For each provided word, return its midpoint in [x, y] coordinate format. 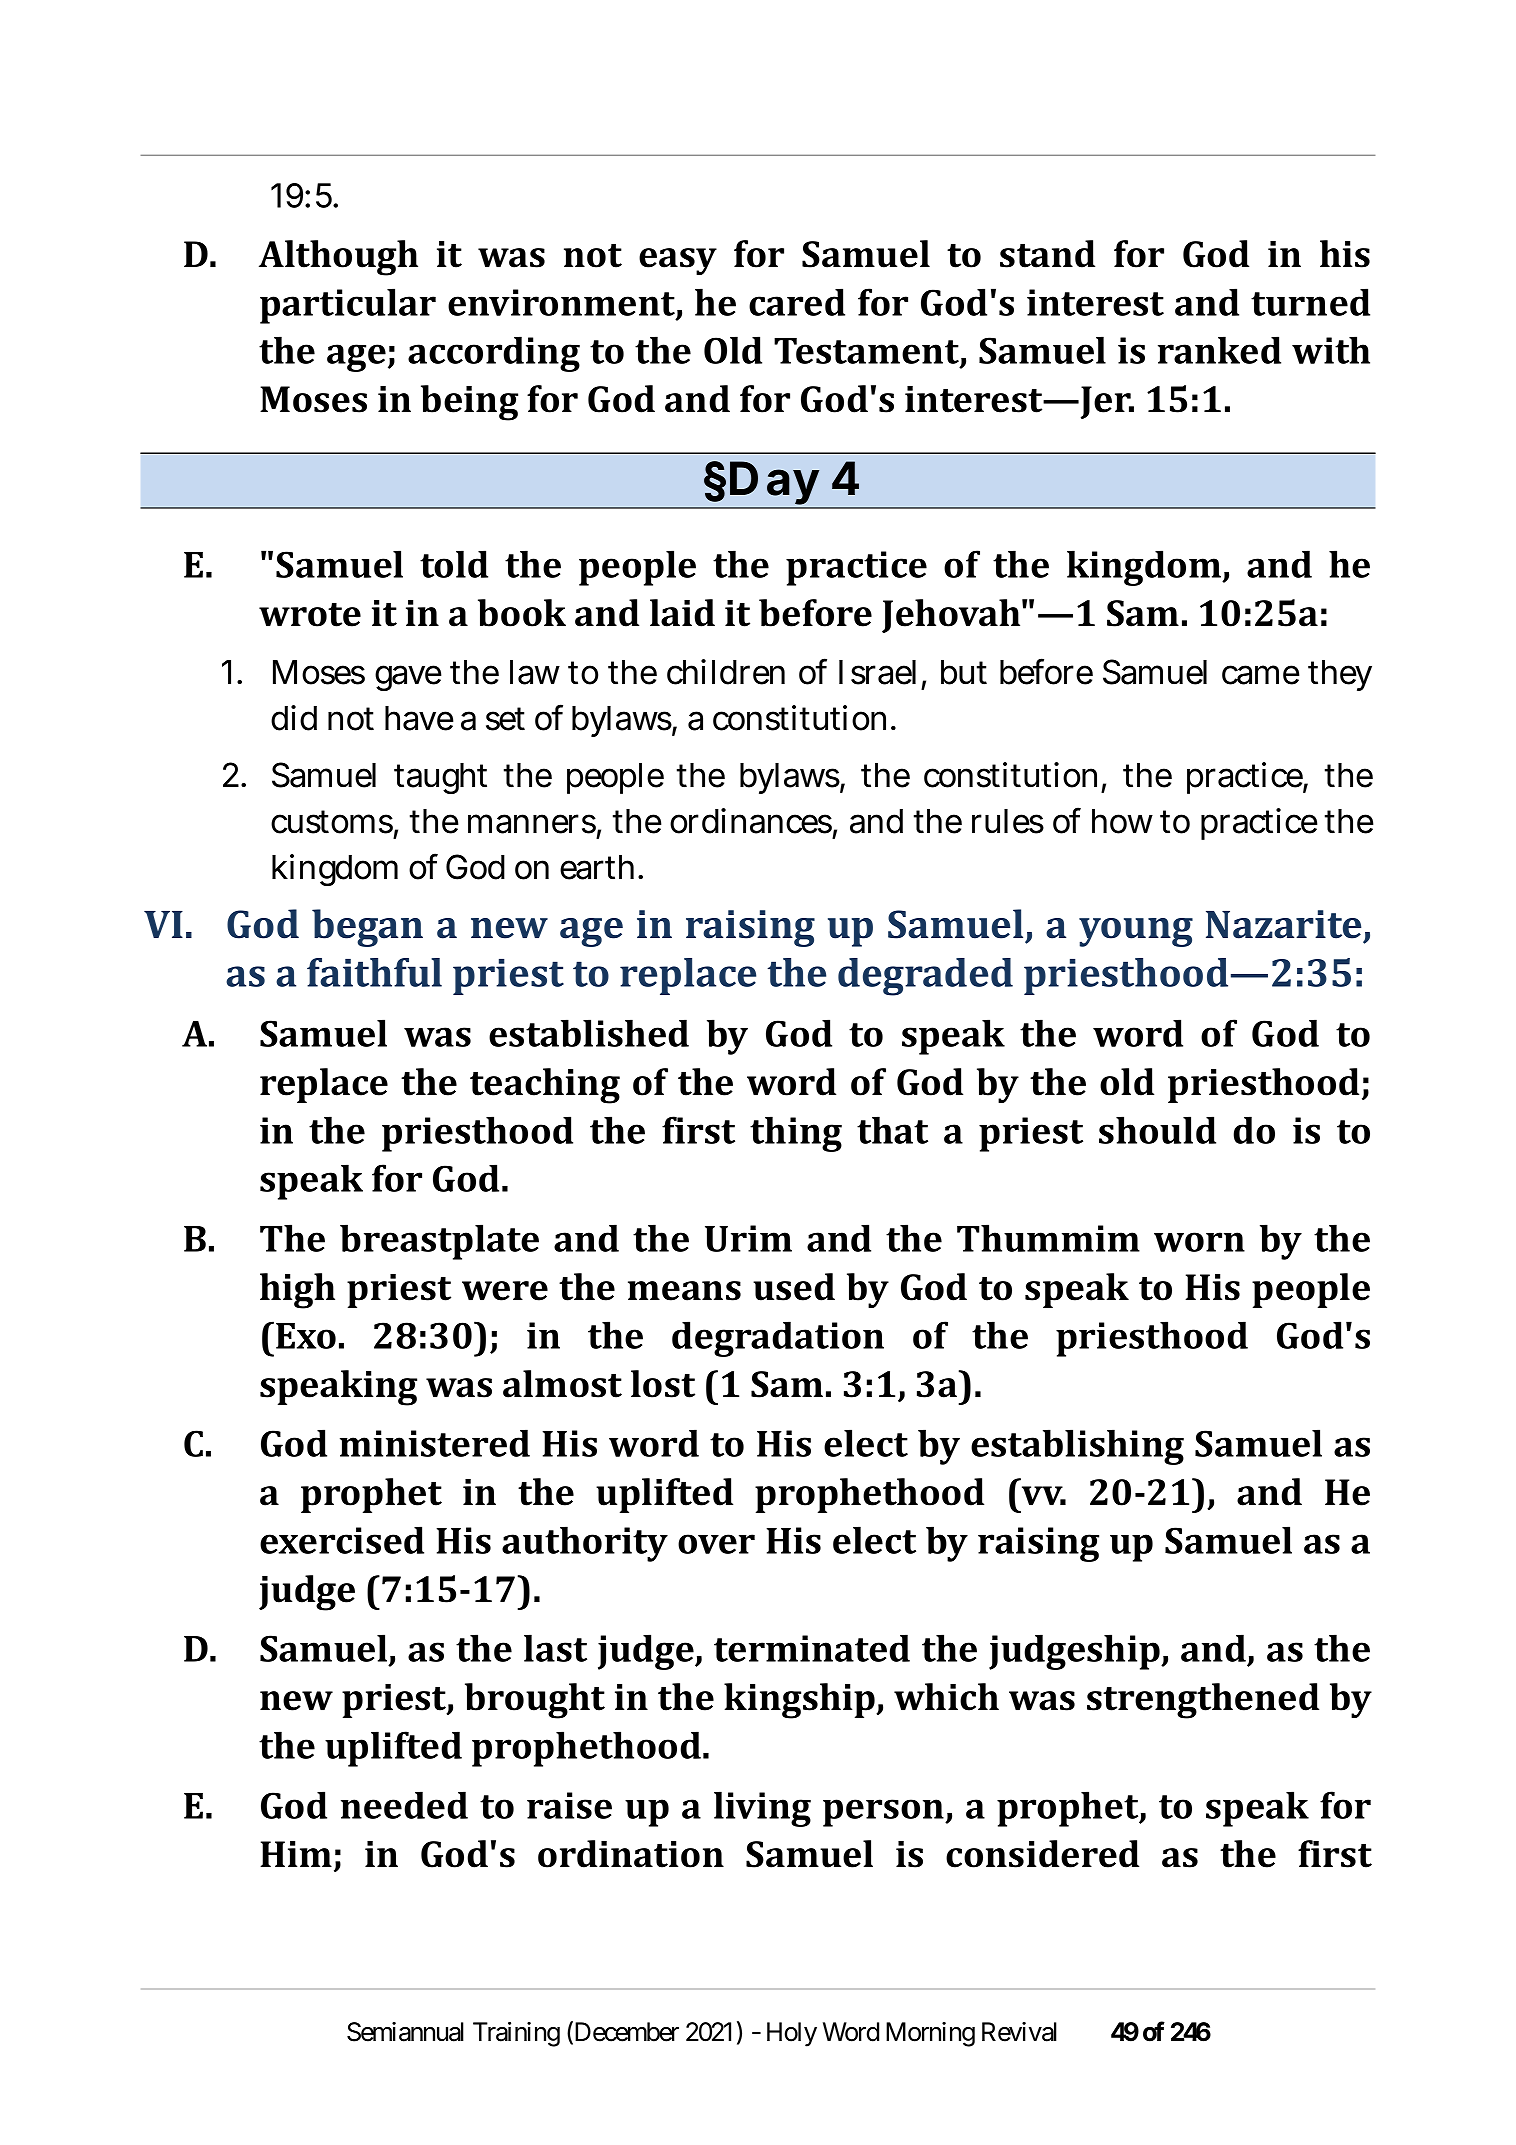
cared [797, 302]
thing [796, 1134]
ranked [1219, 350]
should [1157, 1130]
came [1261, 675]
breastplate [439, 1242]
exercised [342, 1540]
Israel [877, 672]
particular [348, 306]
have [419, 718]
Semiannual [405, 2032]
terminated [812, 1648]
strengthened [1203, 1701]
